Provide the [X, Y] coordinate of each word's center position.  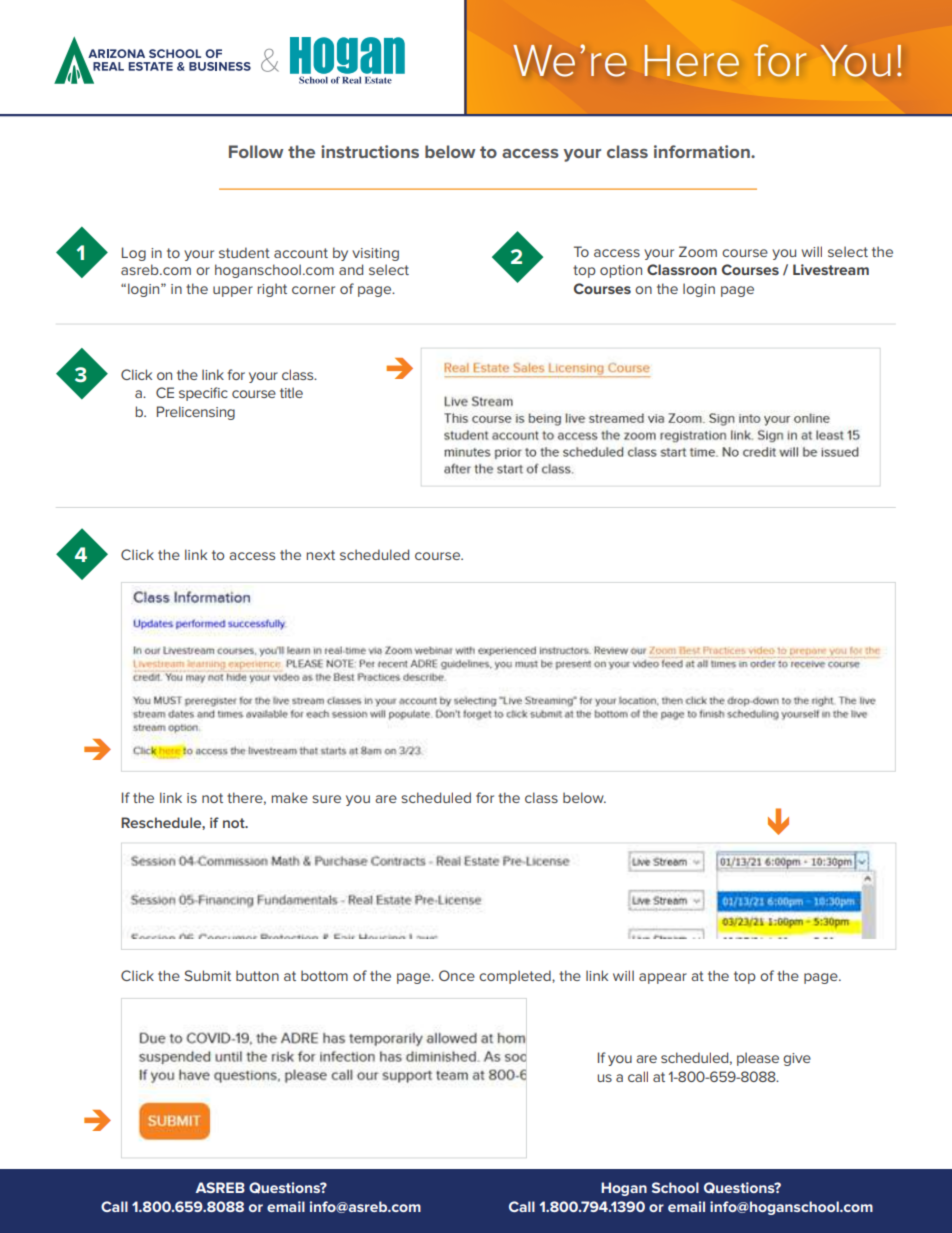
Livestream [831, 269]
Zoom [698, 251]
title [291, 392]
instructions [370, 151]
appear [663, 978]
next [320, 555]
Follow [256, 151]
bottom [324, 975]
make [289, 797]
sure [326, 799]
